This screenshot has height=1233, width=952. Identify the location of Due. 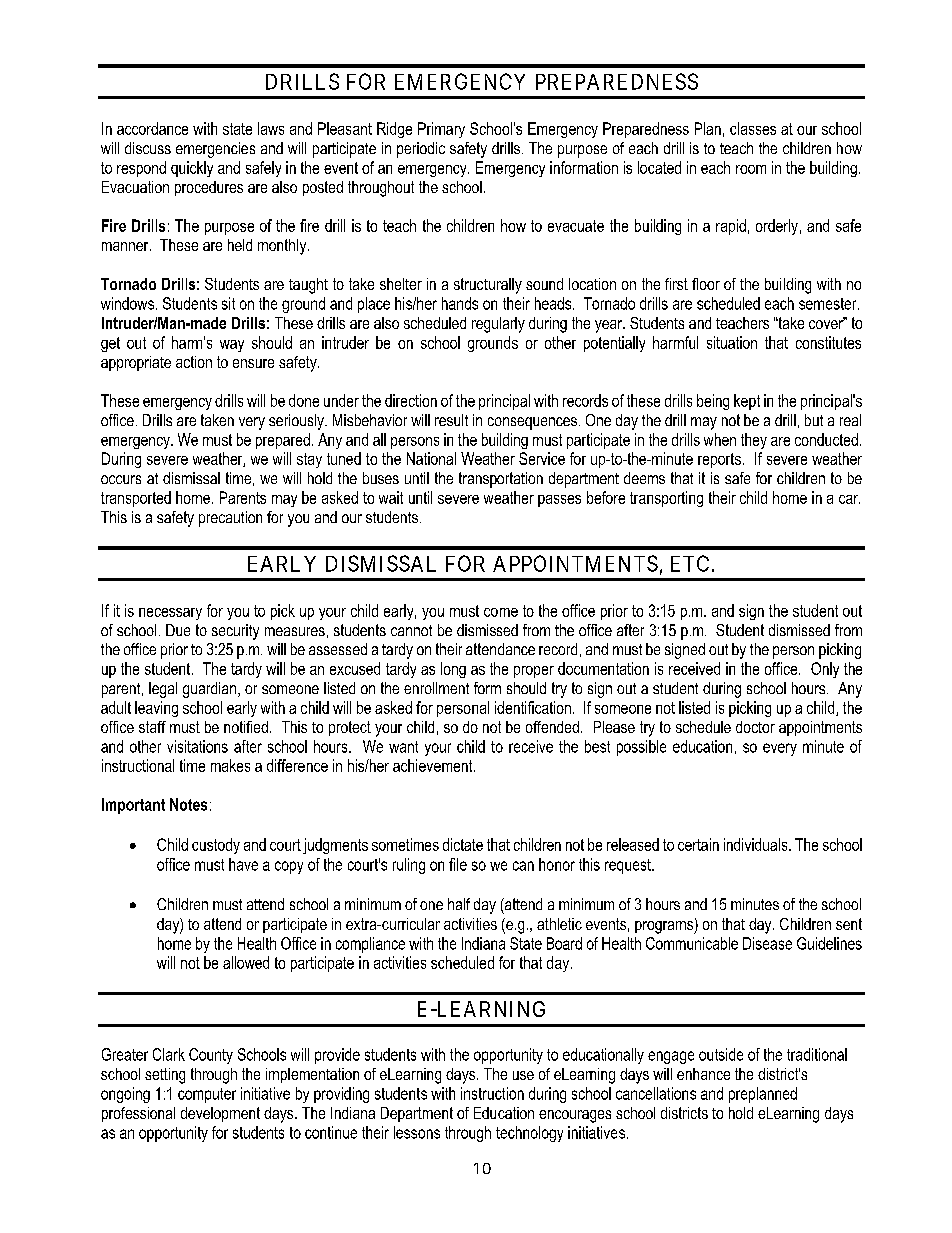
(178, 630).
